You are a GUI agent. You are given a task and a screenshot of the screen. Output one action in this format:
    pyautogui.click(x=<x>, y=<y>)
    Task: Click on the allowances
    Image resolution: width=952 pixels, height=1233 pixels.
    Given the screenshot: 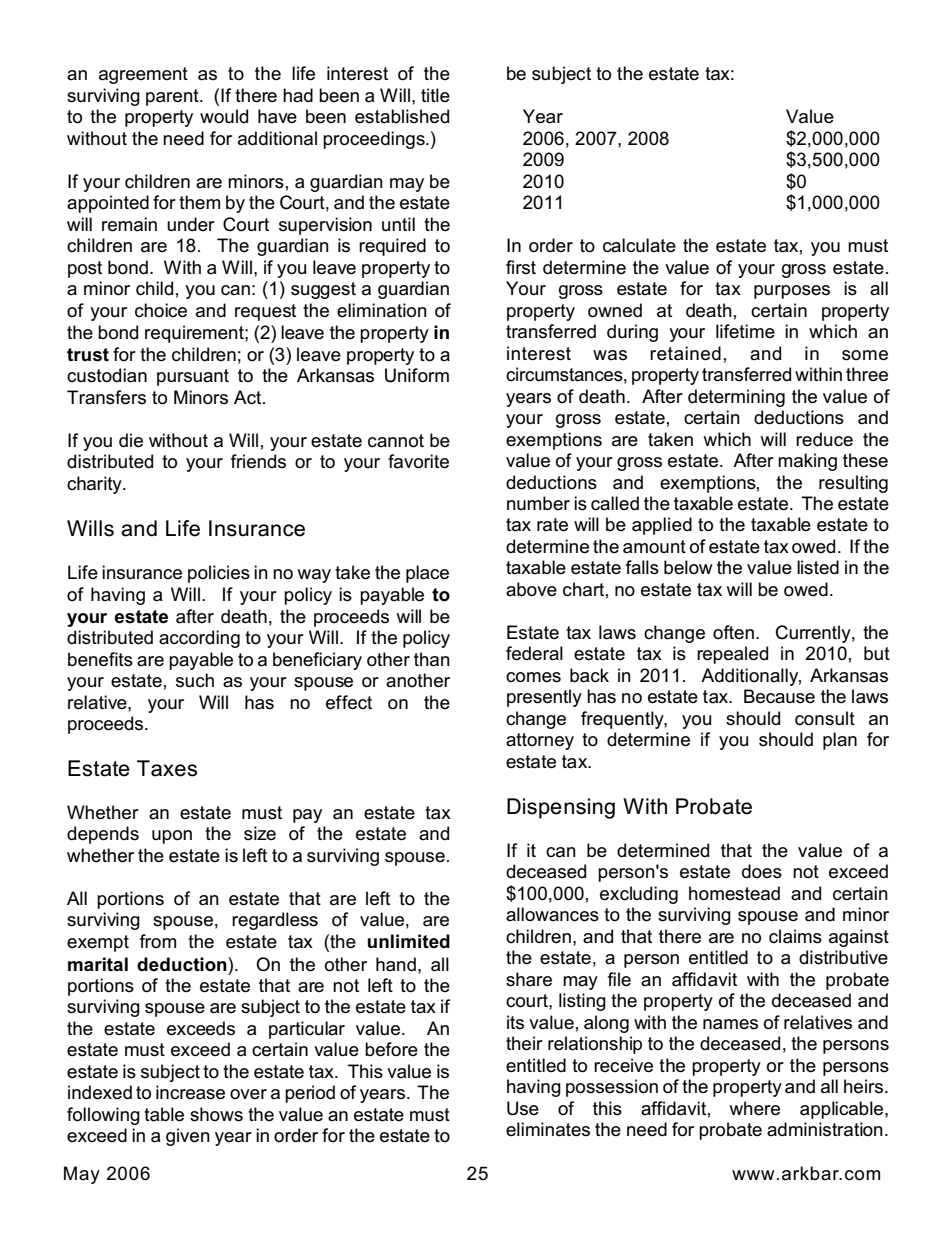 What is the action you would take?
    pyautogui.click(x=552, y=914)
